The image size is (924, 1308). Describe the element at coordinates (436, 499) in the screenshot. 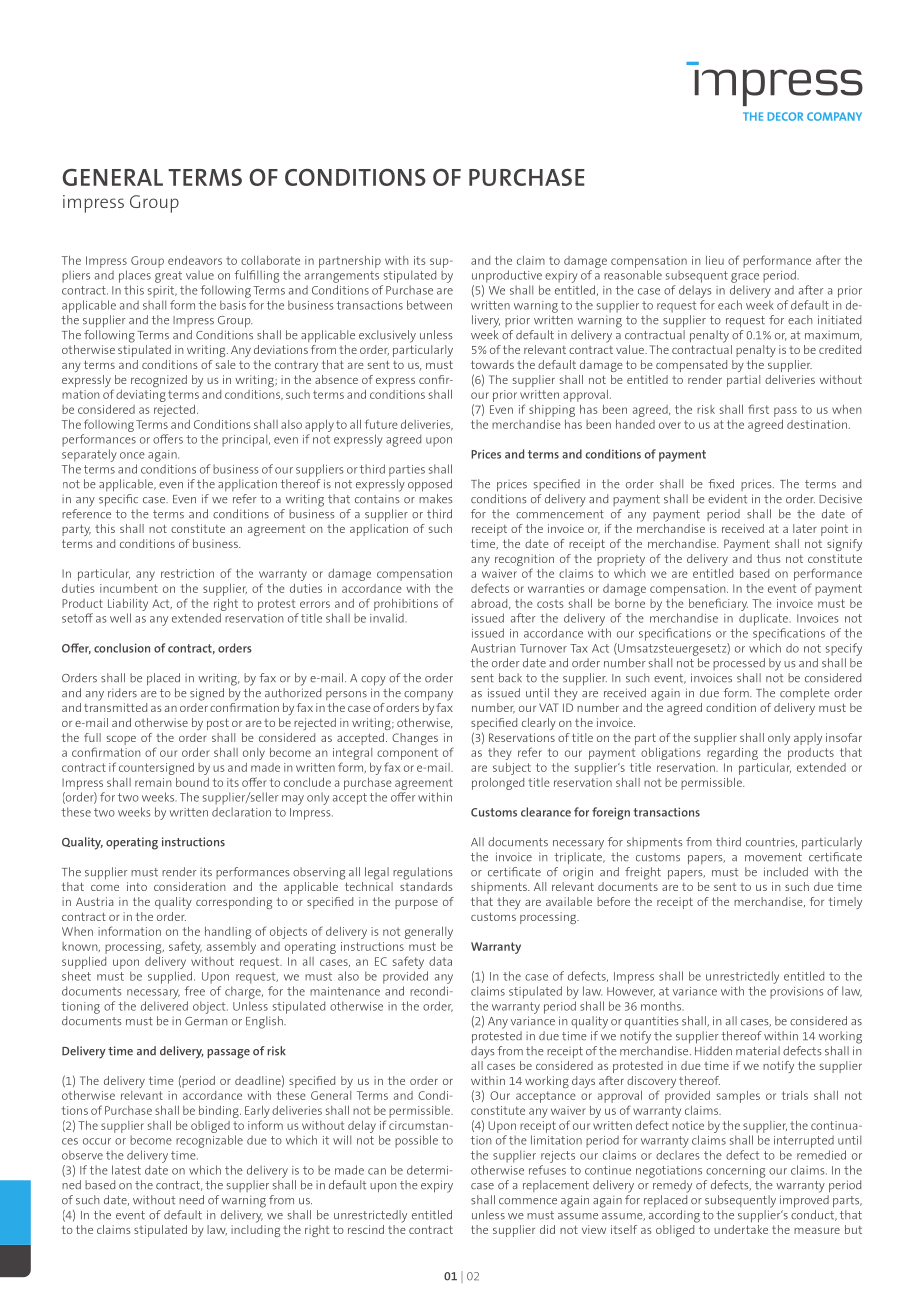

I see `makes` at that location.
